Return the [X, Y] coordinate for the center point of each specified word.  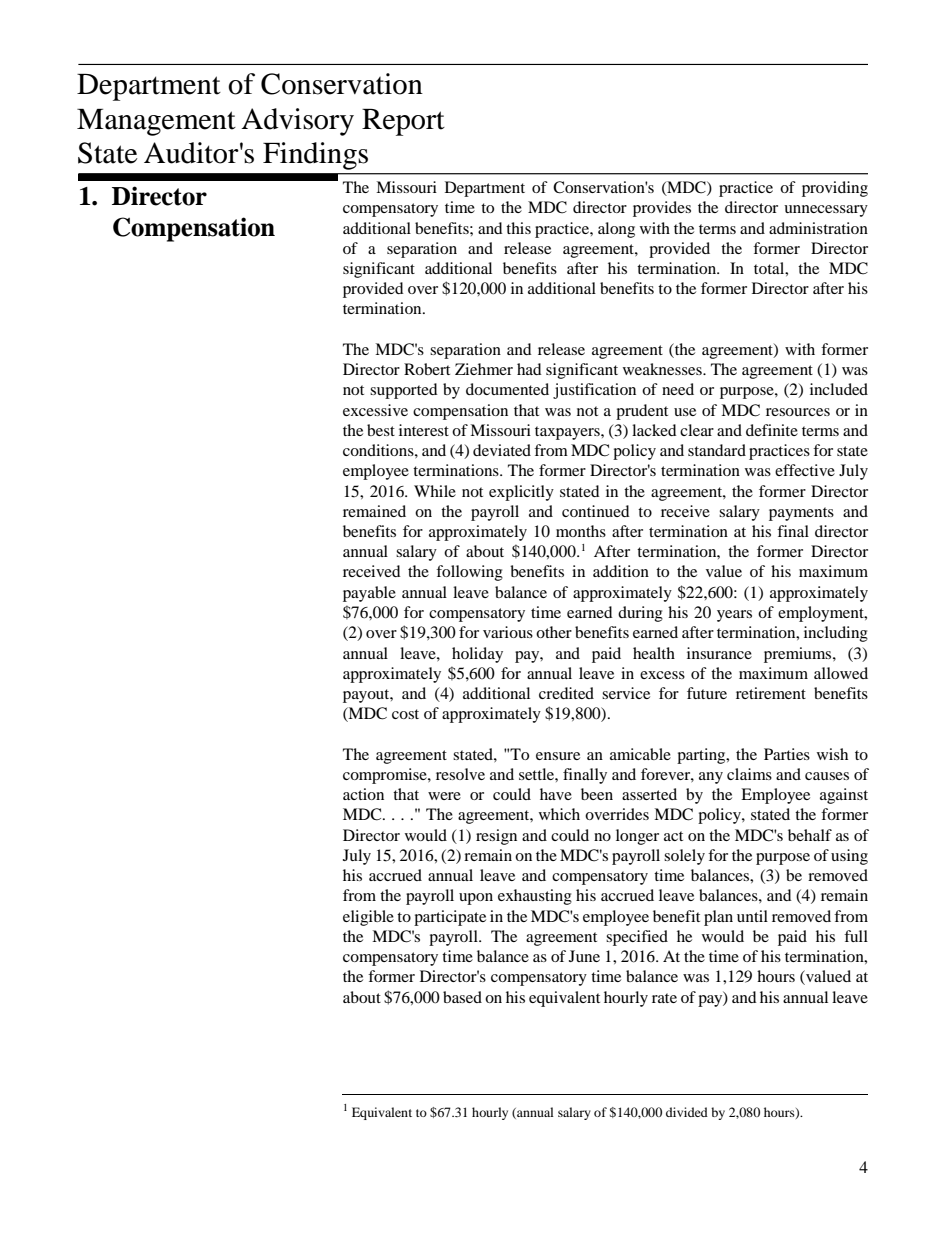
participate [450, 918]
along [616, 230]
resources [798, 412]
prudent [642, 412]
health [654, 653]
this [518, 228]
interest [424, 430]
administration [818, 228]
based [462, 997]
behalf [810, 835]
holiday [477, 655]
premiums [799, 655]
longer [637, 837]
